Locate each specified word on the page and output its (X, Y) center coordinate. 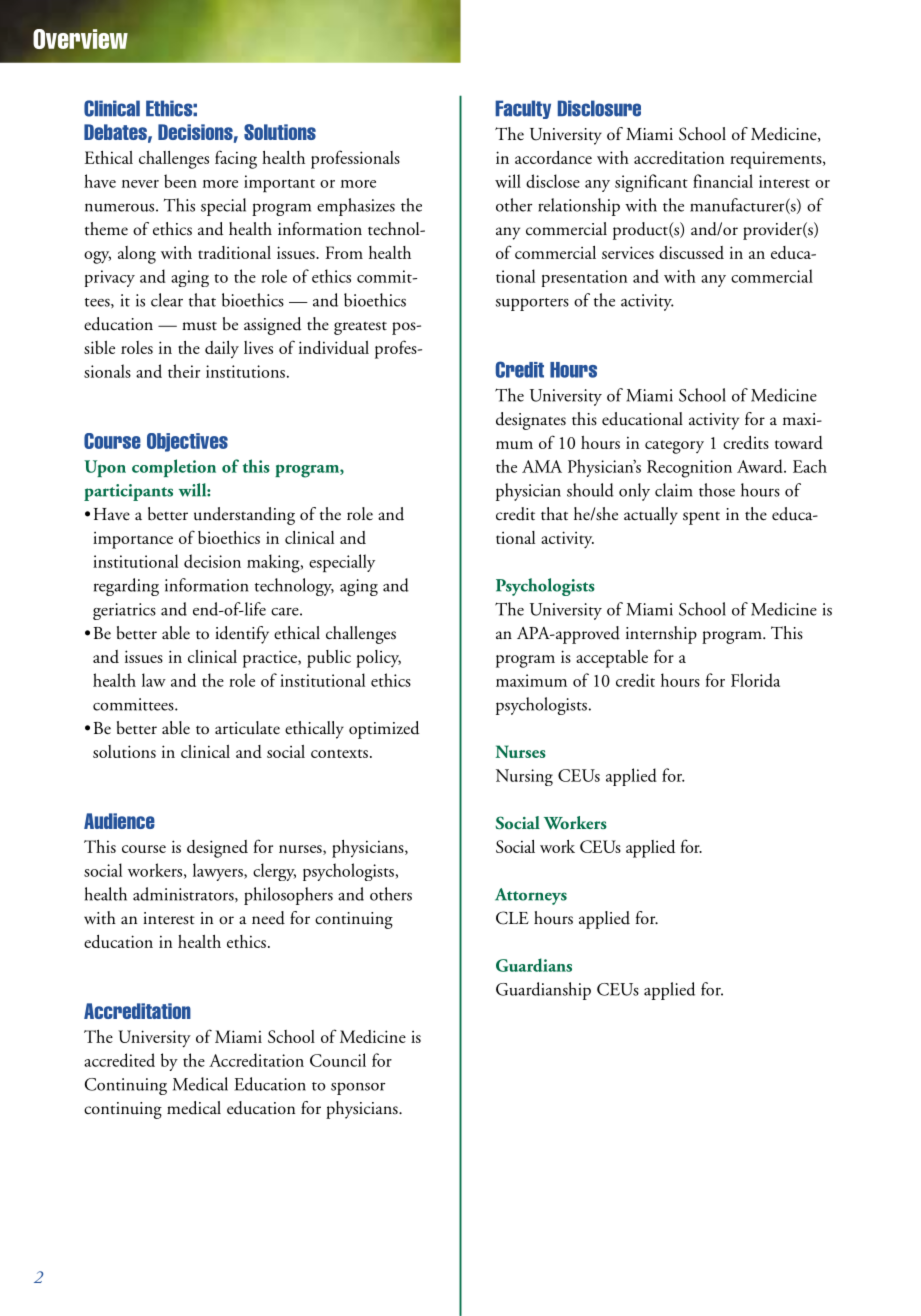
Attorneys (531, 896)
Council (338, 1060)
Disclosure (599, 108)
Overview (80, 39)
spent (701, 518)
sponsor (358, 1088)
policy (378, 659)
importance (133, 540)
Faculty (523, 109)
